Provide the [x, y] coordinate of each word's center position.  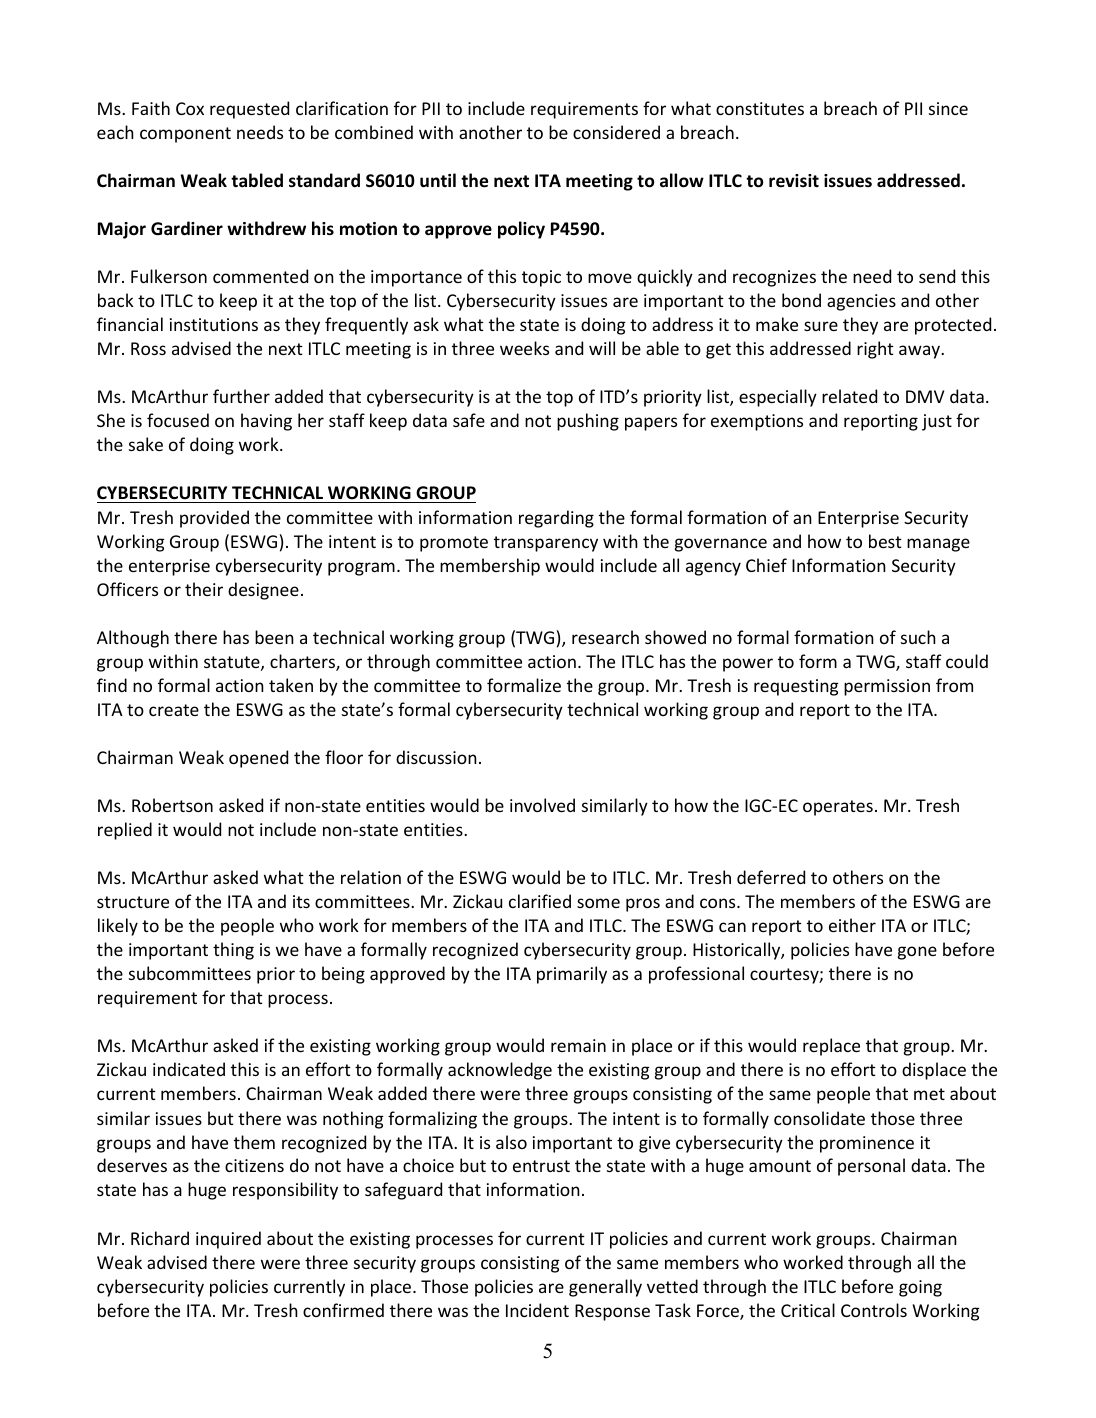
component [185, 135]
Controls [874, 1310]
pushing [588, 422]
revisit [794, 181]
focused [178, 420]
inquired [228, 1240]
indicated [189, 1069]
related [849, 396]
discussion [436, 757]
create [174, 710]
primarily [572, 975]
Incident [537, 1310]
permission [887, 687]
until [438, 180]
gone [917, 953]
